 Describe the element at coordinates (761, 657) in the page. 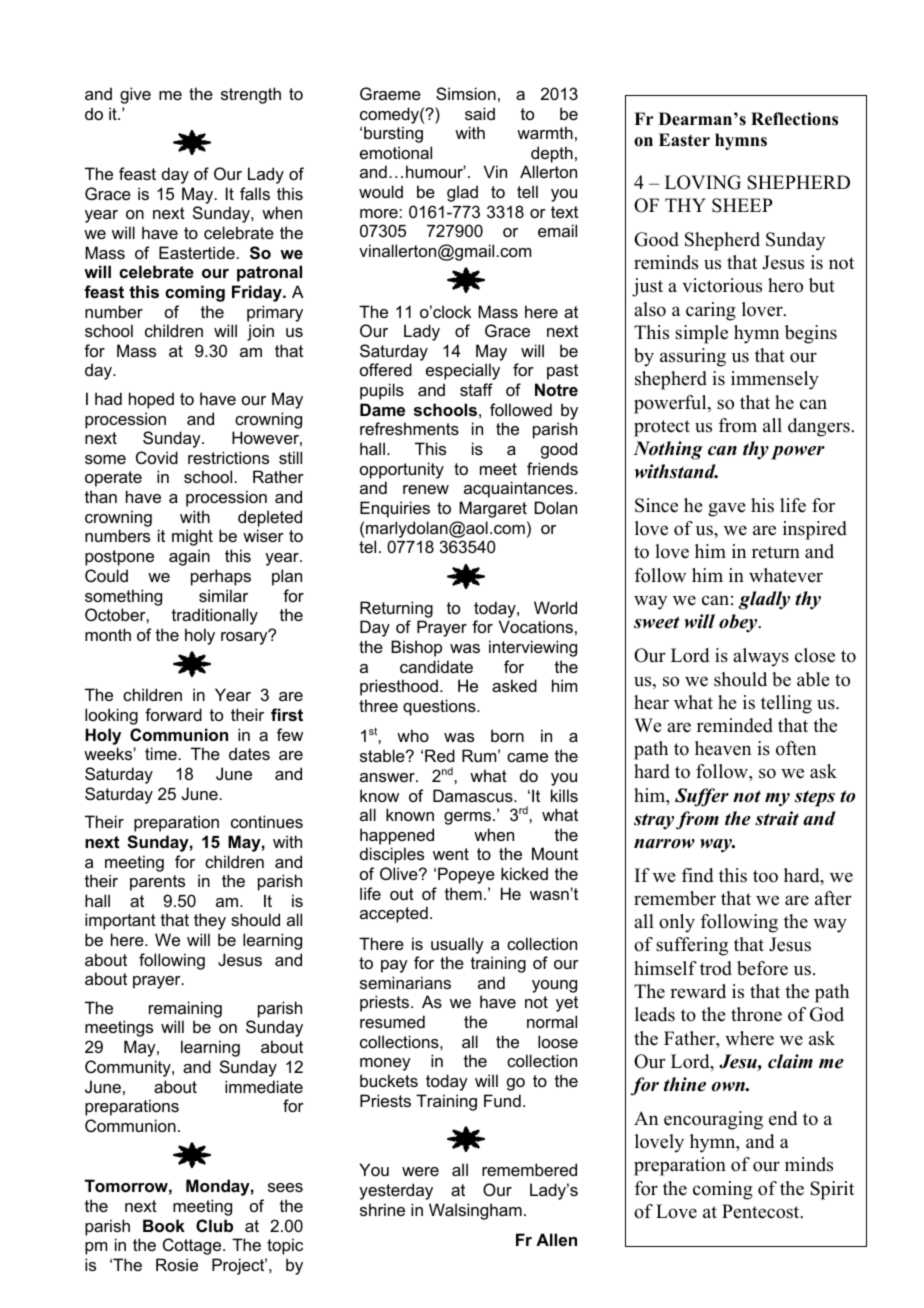

I see `always` at that location.
